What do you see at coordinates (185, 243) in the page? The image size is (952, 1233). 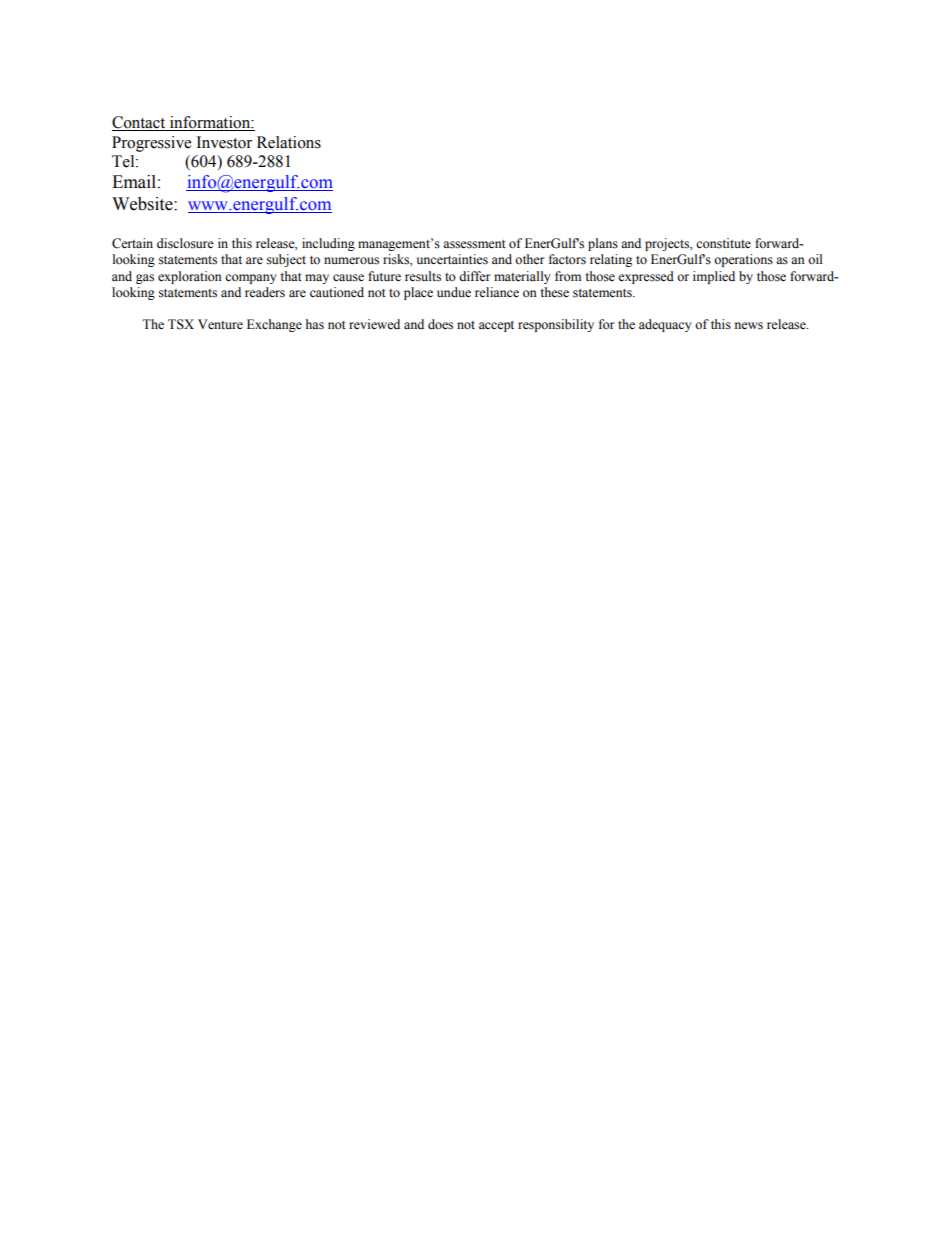 I see `disclosure` at bounding box center [185, 243].
